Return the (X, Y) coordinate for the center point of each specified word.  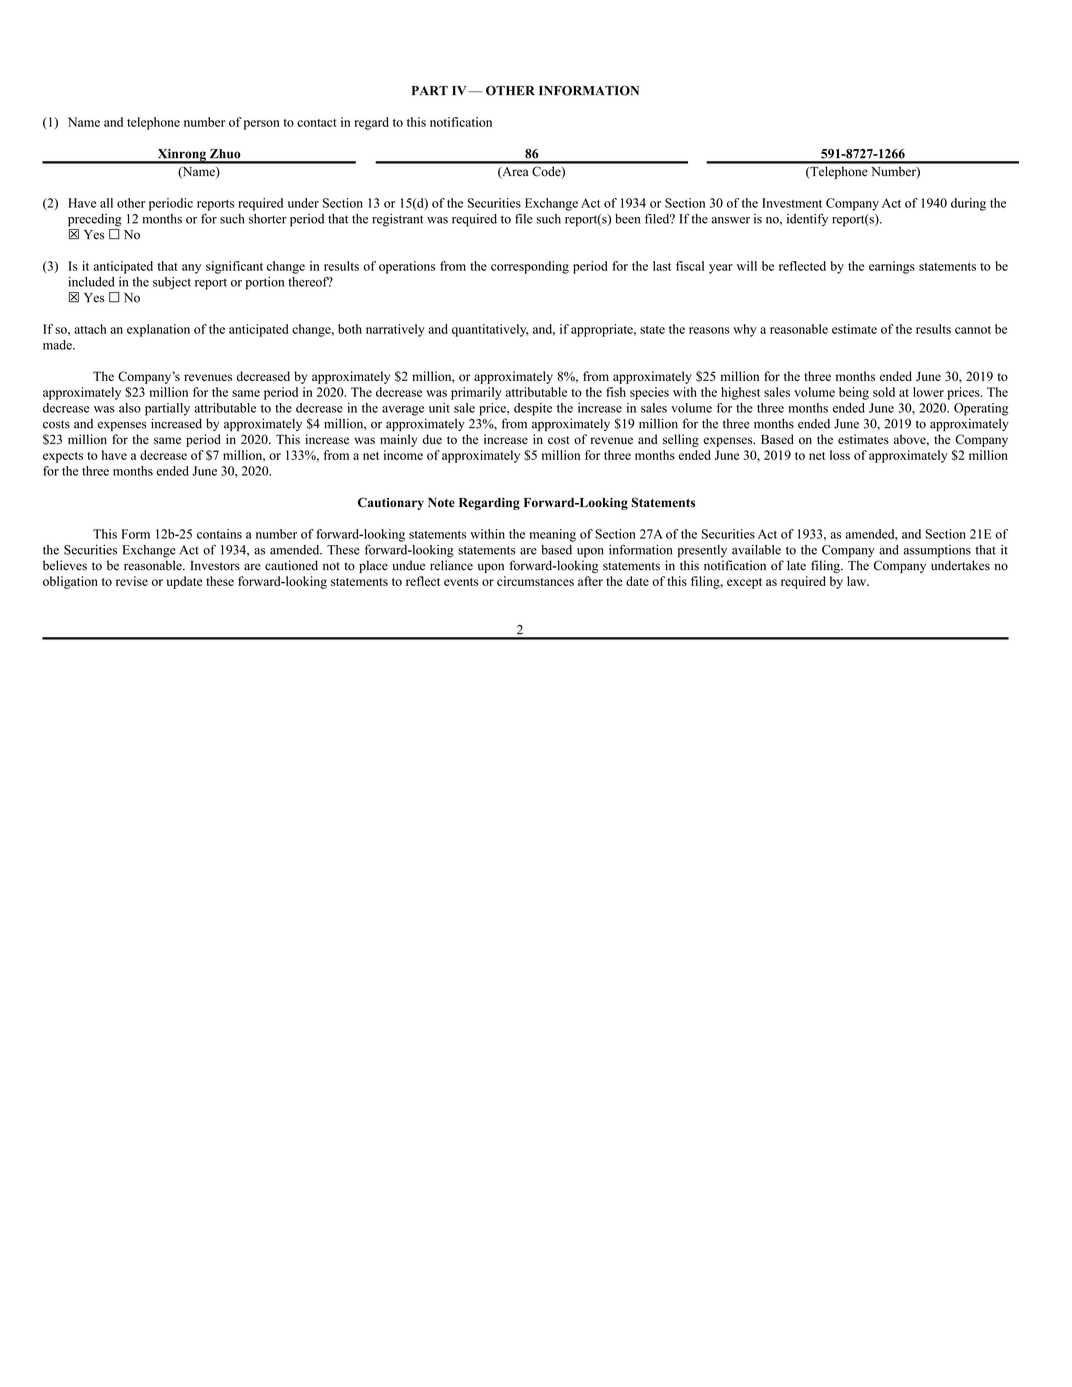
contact (317, 123)
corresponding (530, 267)
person (262, 125)
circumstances (535, 581)
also (130, 408)
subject (172, 283)
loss (840, 455)
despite (533, 409)
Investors (215, 566)
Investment (792, 203)
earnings (892, 267)
